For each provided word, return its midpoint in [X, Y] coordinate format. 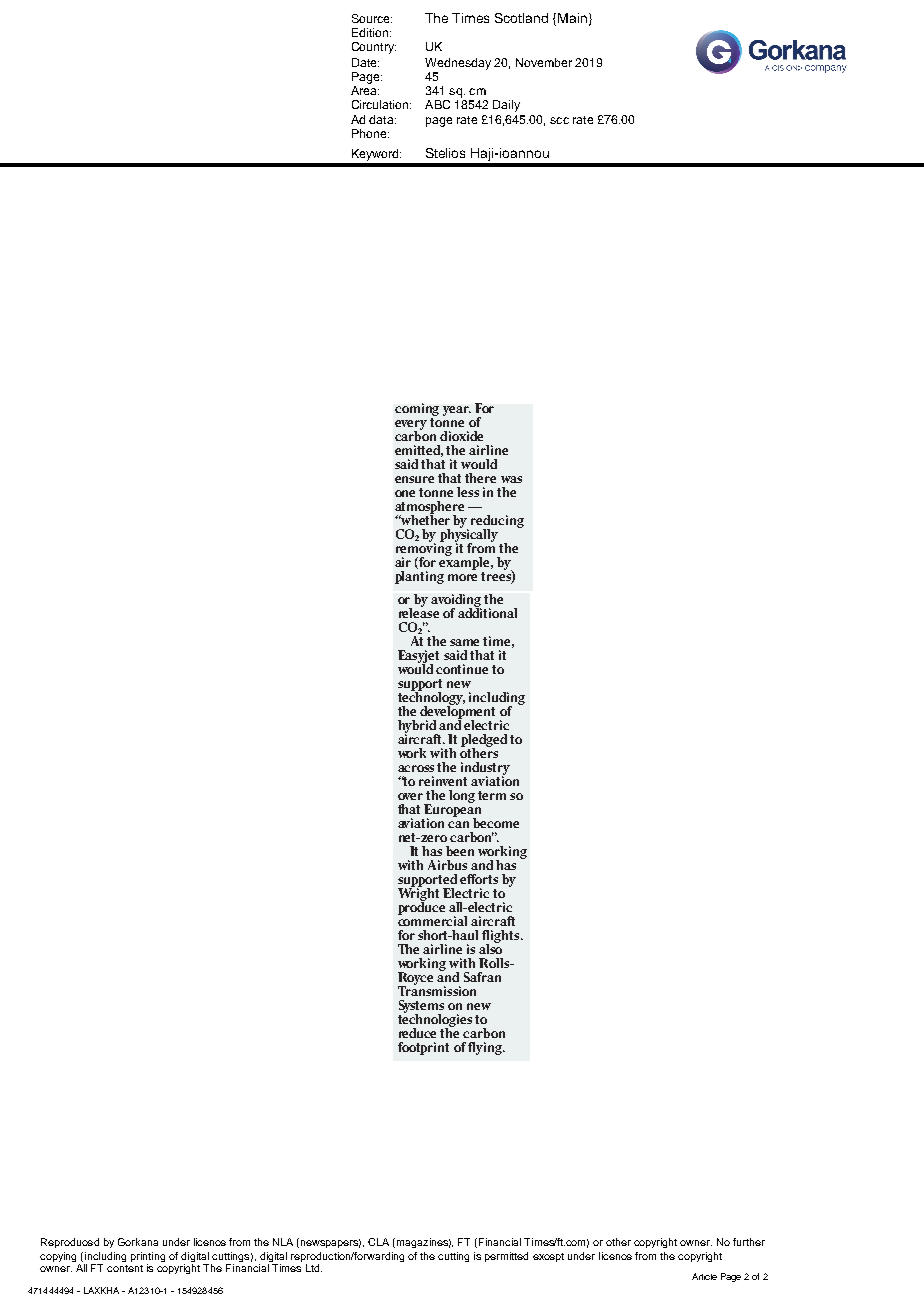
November [544, 62]
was [511, 479]
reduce [417, 1033]
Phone [370, 133]
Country [374, 48]
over [410, 796]
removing [424, 549]
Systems [421, 1007]
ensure [414, 479]
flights [502, 937]
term [492, 795]
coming [417, 409]
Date [365, 62]
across [416, 768]
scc [559, 120]
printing [148, 1258]
